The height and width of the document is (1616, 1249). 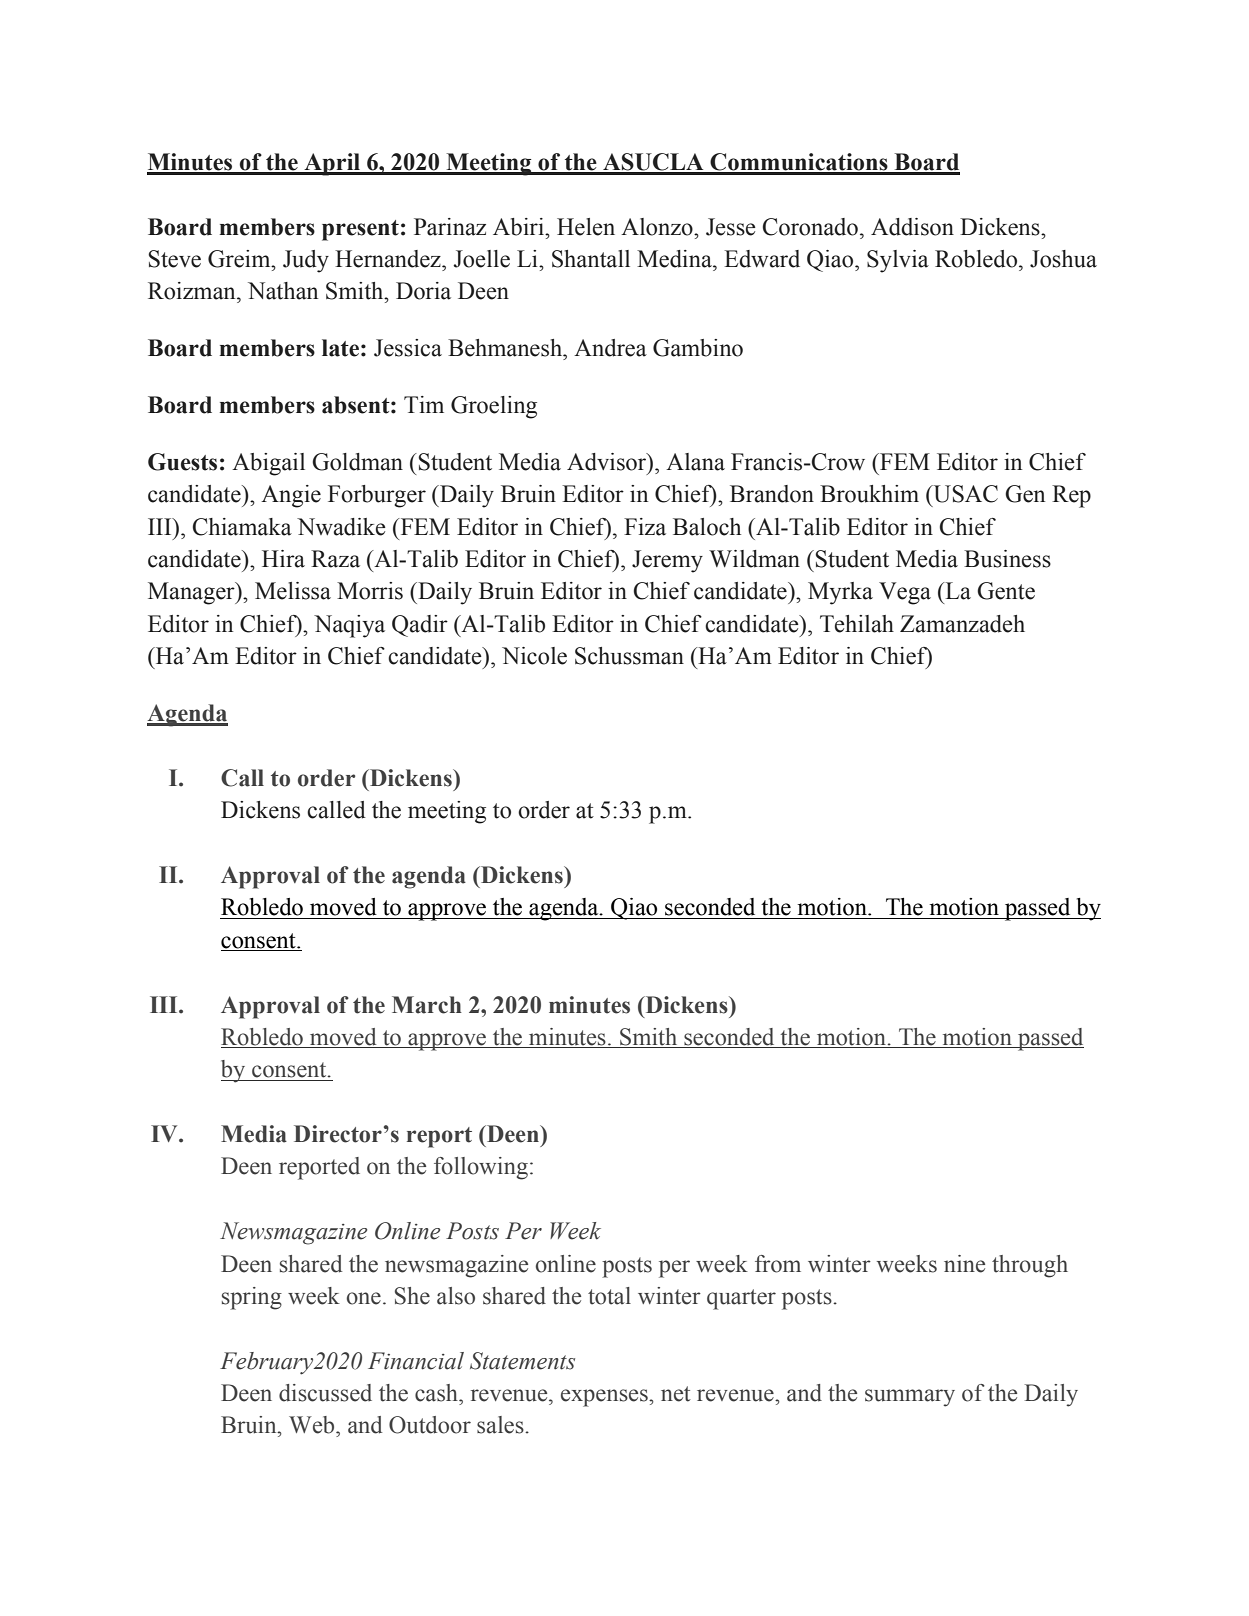 What do you see at coordinates (252, 1298) in the document?
I see `spring` at bounding box center [252, 1298].
